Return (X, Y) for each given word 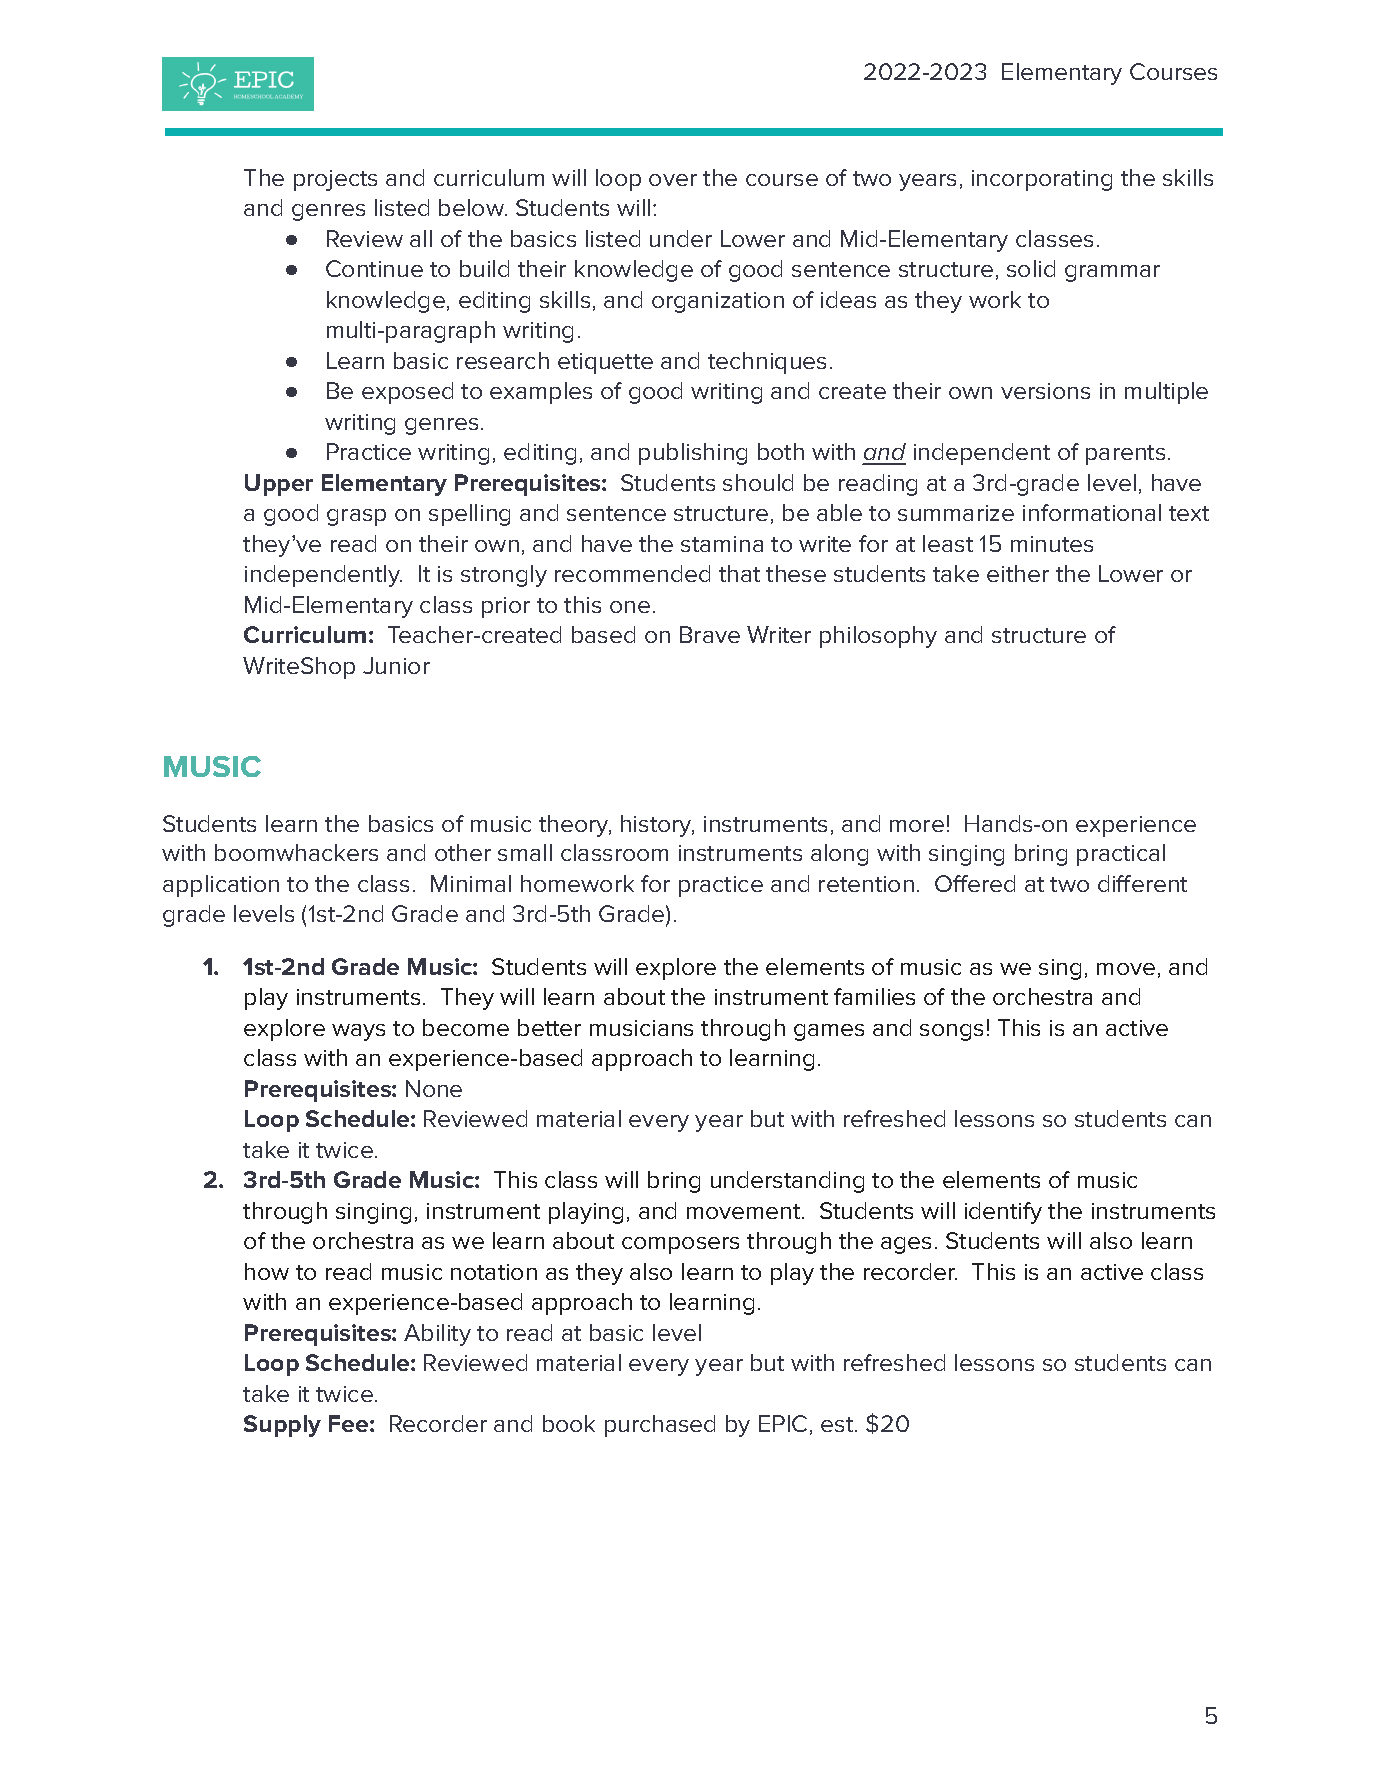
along (839, 855)
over (673, 180)
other (463, 852)
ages (906, 1245)
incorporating (1042, 180)
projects (335, 180)
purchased (660, 1426)
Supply (282, 1426)
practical (1121, 855)
